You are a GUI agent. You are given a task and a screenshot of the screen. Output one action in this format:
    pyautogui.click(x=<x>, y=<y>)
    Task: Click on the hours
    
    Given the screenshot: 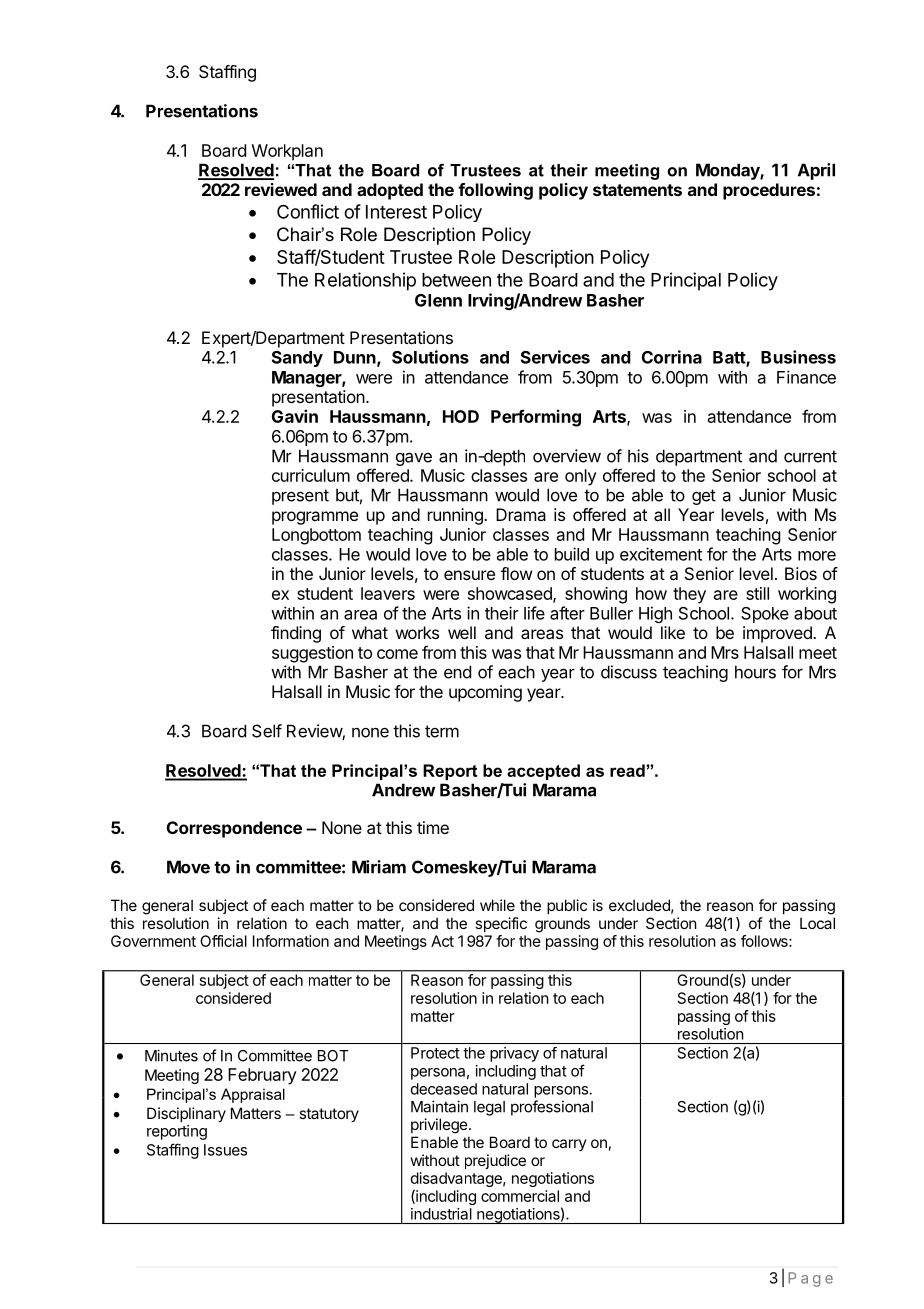 What is the action you would take?
    pyautogui.click(x=755, y=672)
